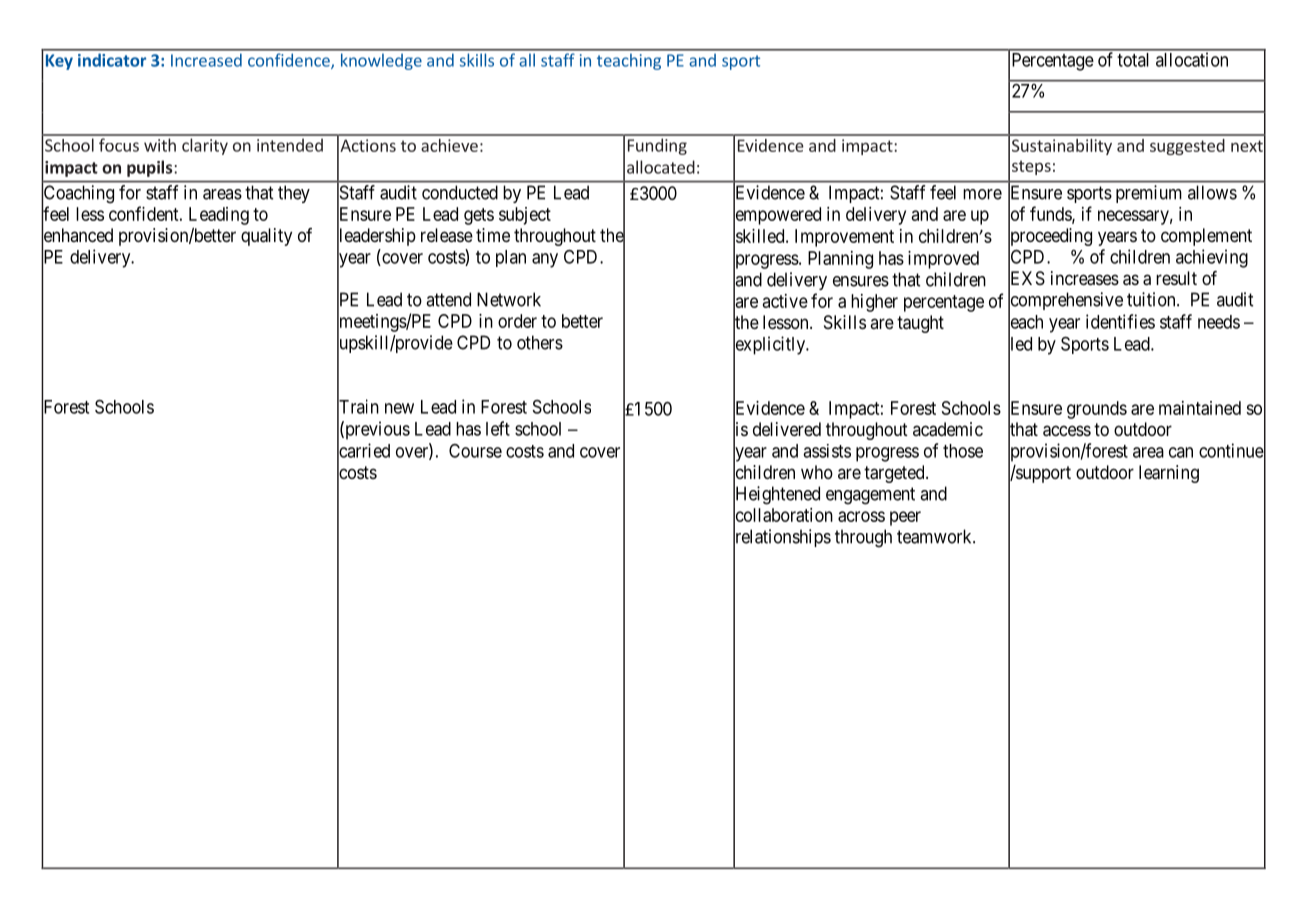  What do you see at coordinates (266, 237) in the page?
I see `quality` at bounding box center [266, 237].
